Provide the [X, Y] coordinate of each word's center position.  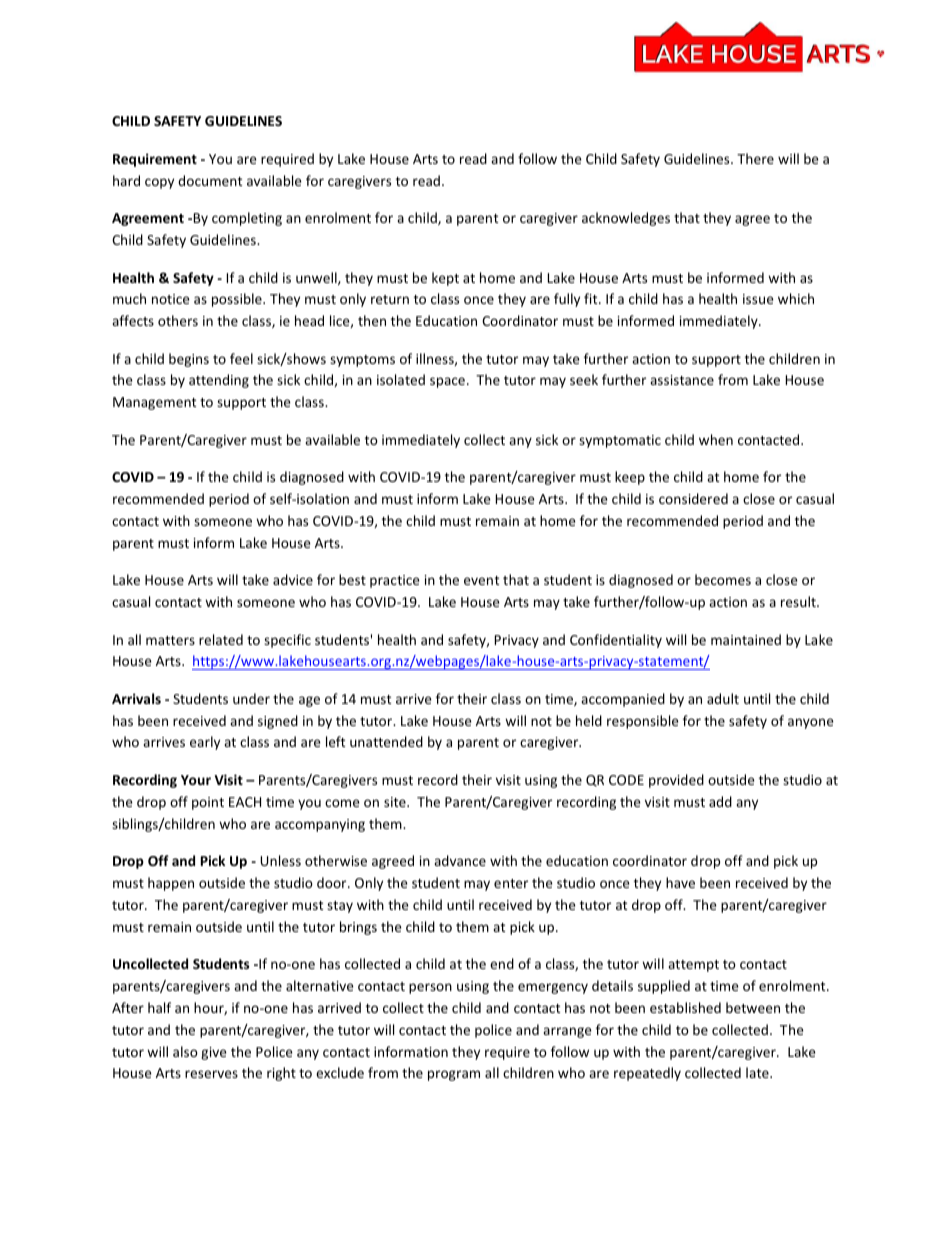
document [210, 180]
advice [293, 579]
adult [723, 698]
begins [189, 360]
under [251, 698]
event [481, 580]
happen [171, 884]
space [447, 382]
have [680, 882]
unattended [386, 741]
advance [460, 860]
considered [693, 498]
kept [445, 279]
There [755, 158]
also [185, 1051]
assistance [682, 380]
